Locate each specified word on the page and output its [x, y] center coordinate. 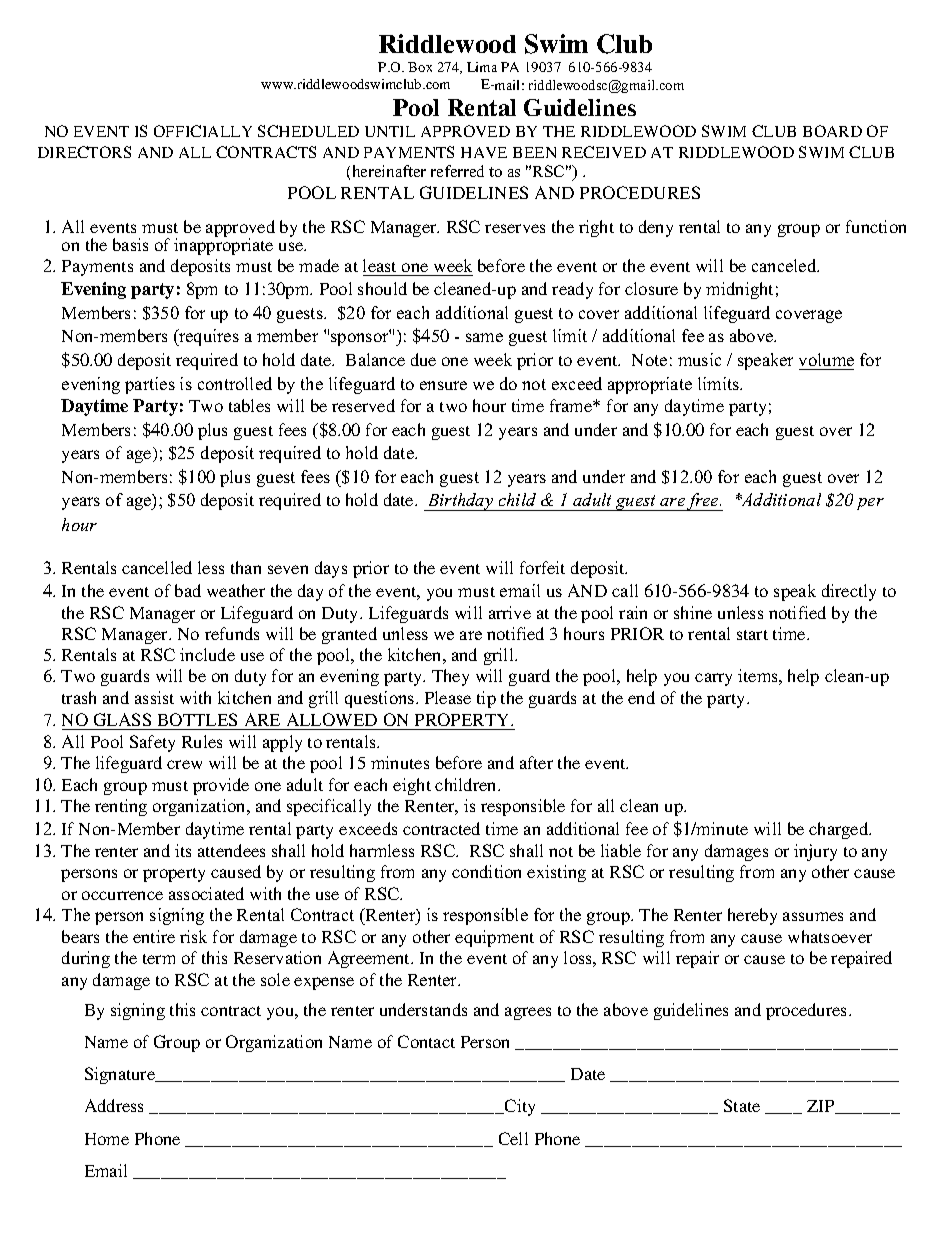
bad [188, 590]
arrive [510, 612]
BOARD [832, 131]
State [742, 1105]
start [752, 635]
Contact [426, 1041]
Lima [482, 67]
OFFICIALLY [203, 131]
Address [114, 1105]
